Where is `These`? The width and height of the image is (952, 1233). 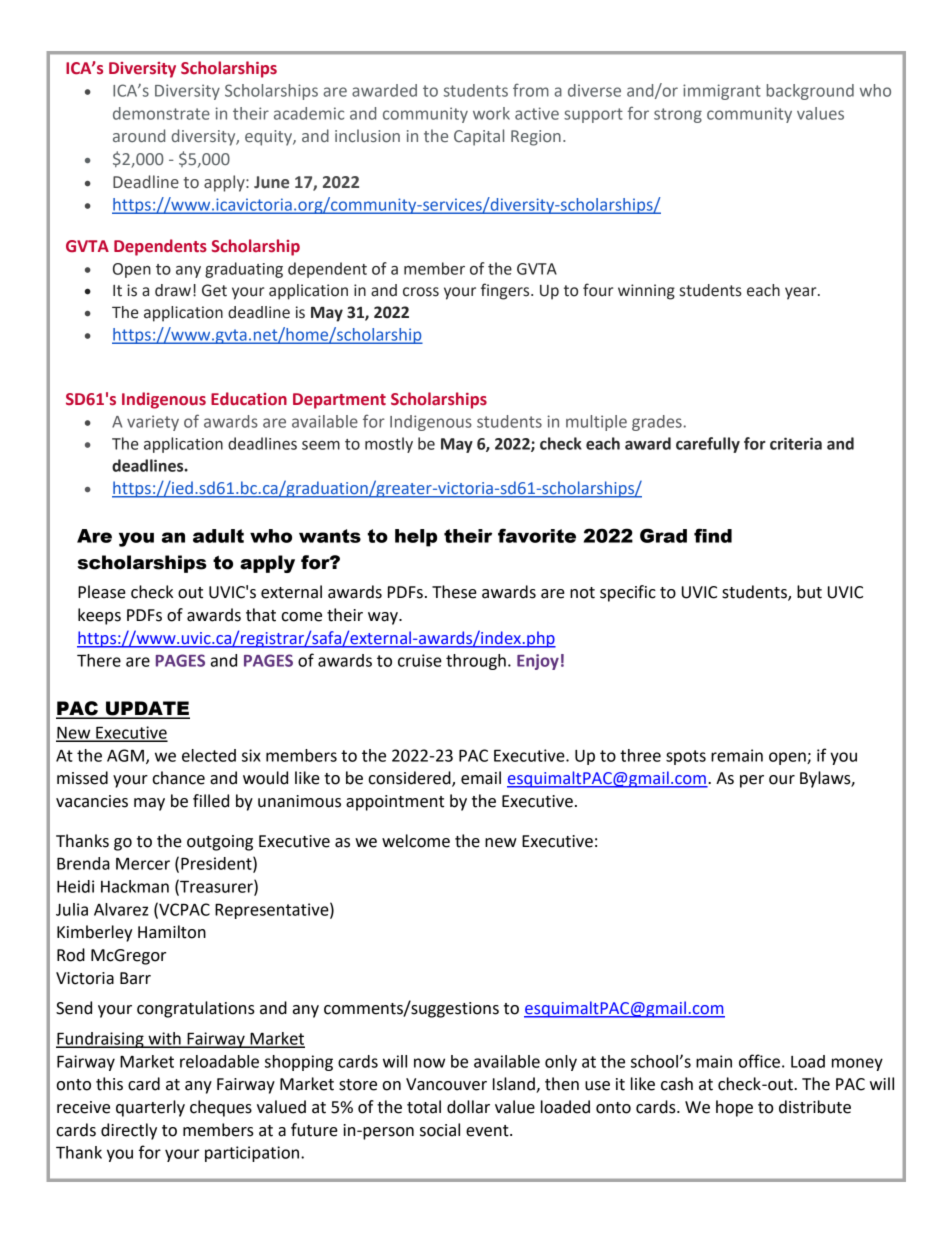 These is located at coordinates (454, 592).
